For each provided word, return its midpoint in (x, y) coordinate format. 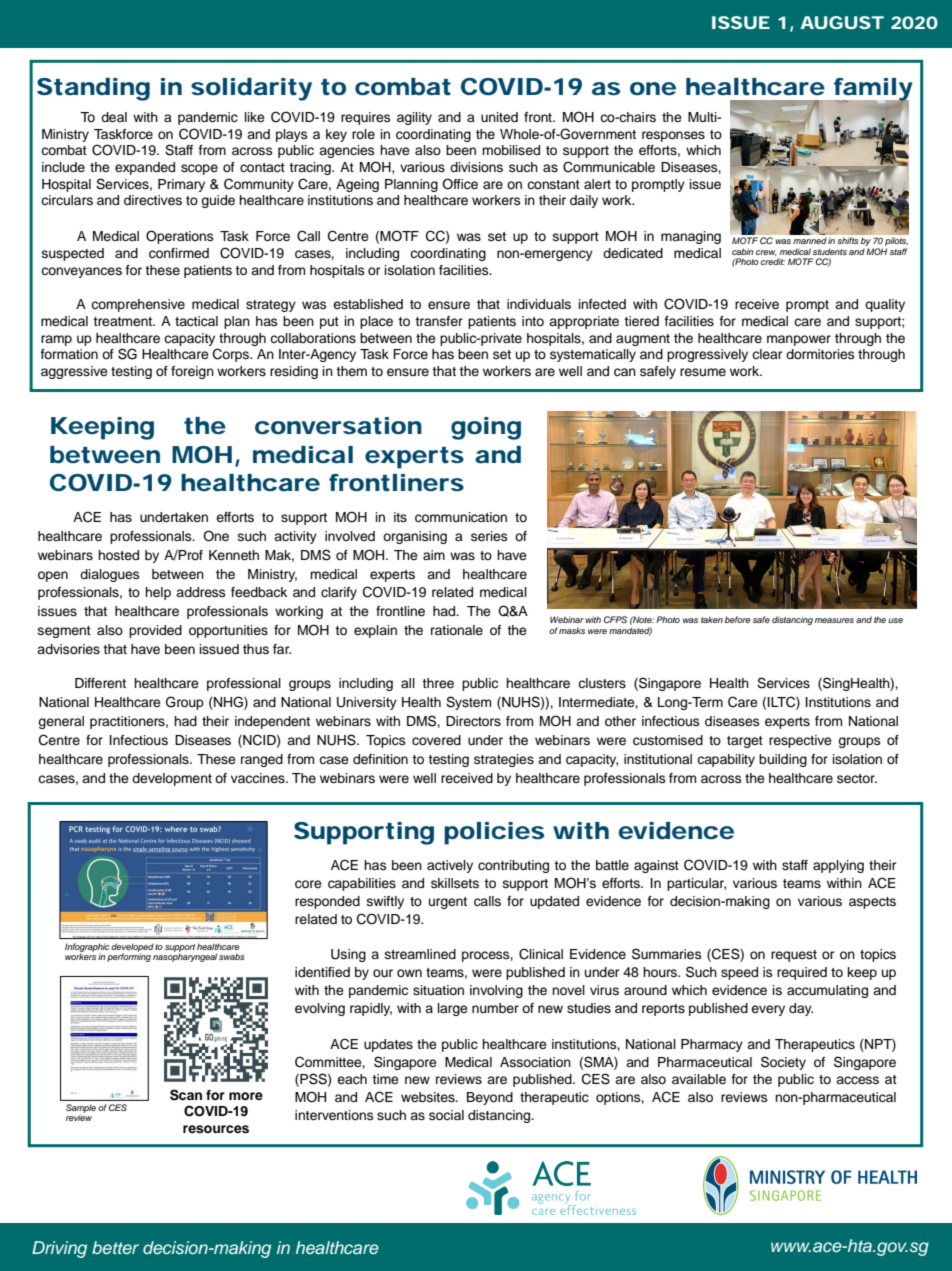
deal (114, 117)
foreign (192, 372)
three (438, 683)
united (499, 117)
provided (155, 631)
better (115, 1247)
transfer (439, 321)
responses (673, 136)
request (794, 956)
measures (834, 620)
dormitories (820, 354)
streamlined (420, 954)
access (857, 1080)
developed (132, 948)
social (446, 1115)
